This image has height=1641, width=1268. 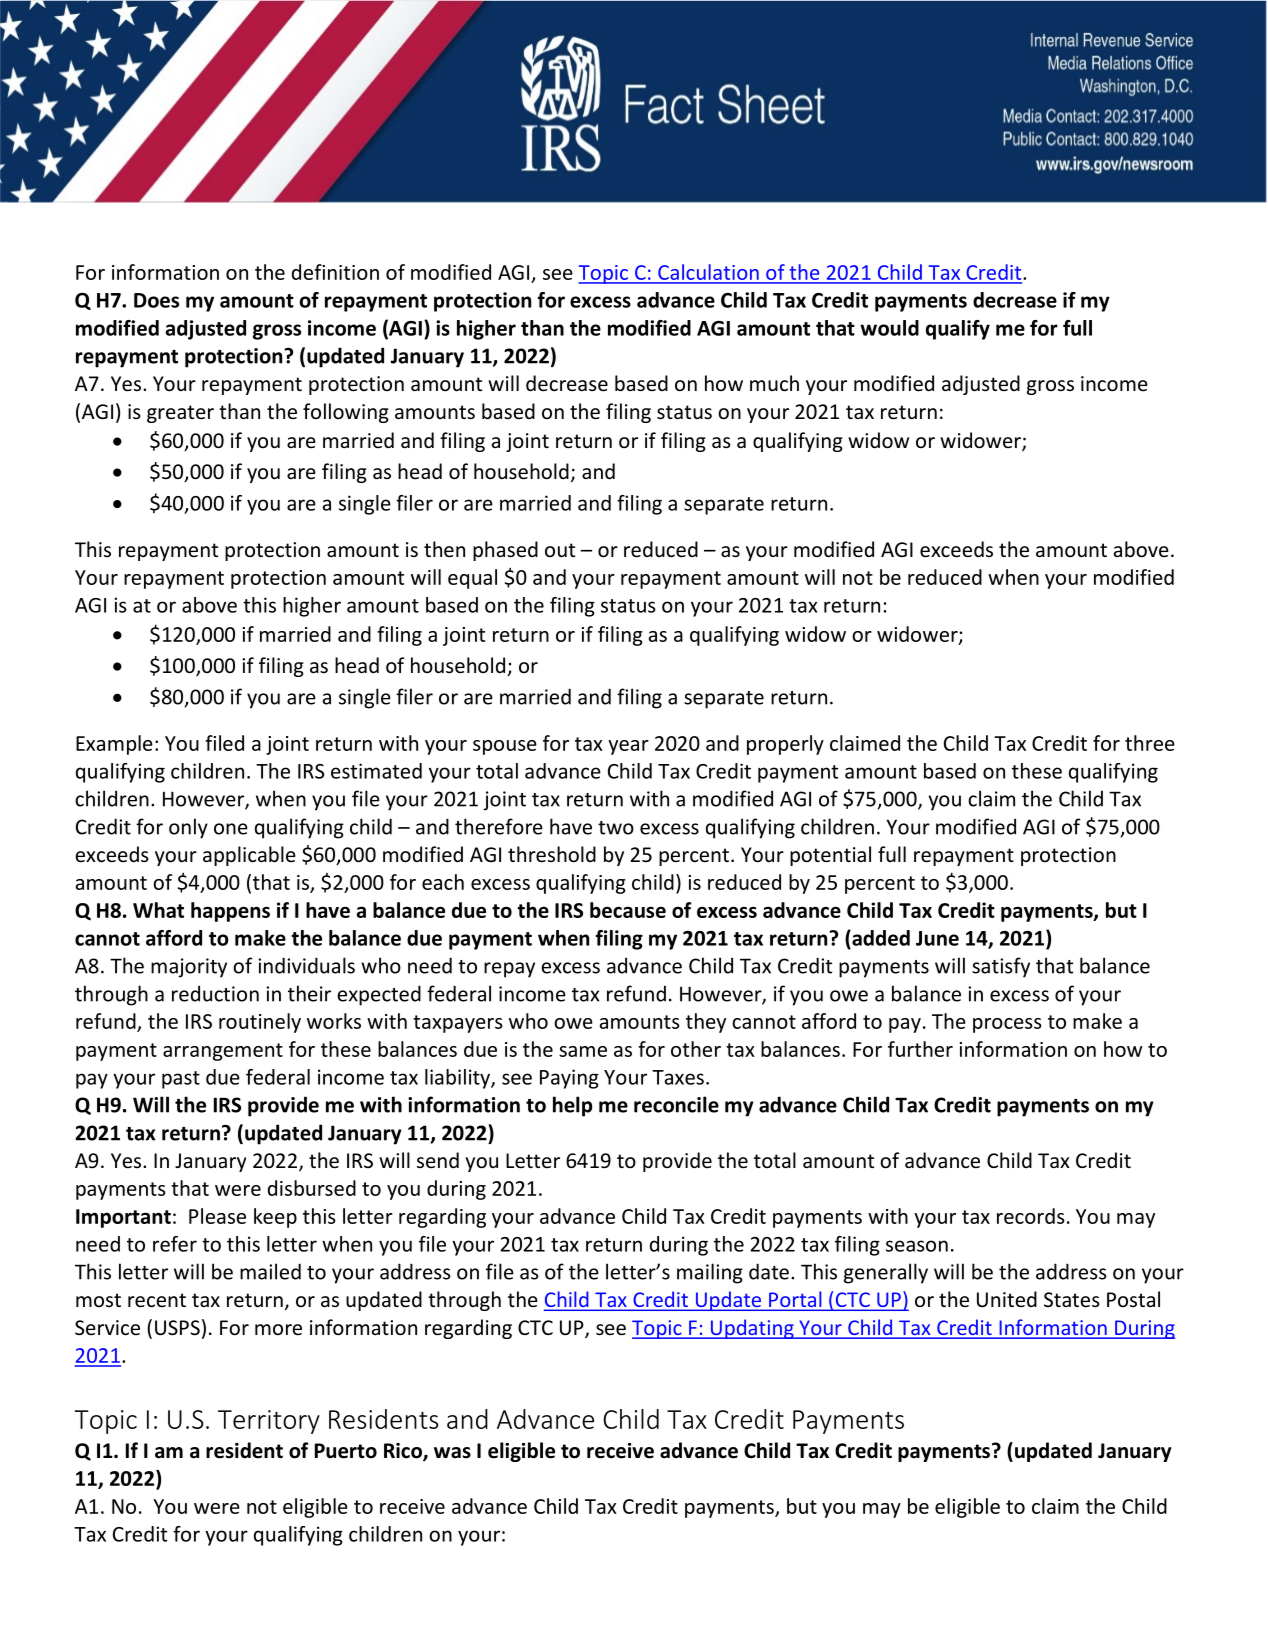 What do you see at coordinates (156, 300) in the image?
I see `Does` at bounding box center [156, 300].
